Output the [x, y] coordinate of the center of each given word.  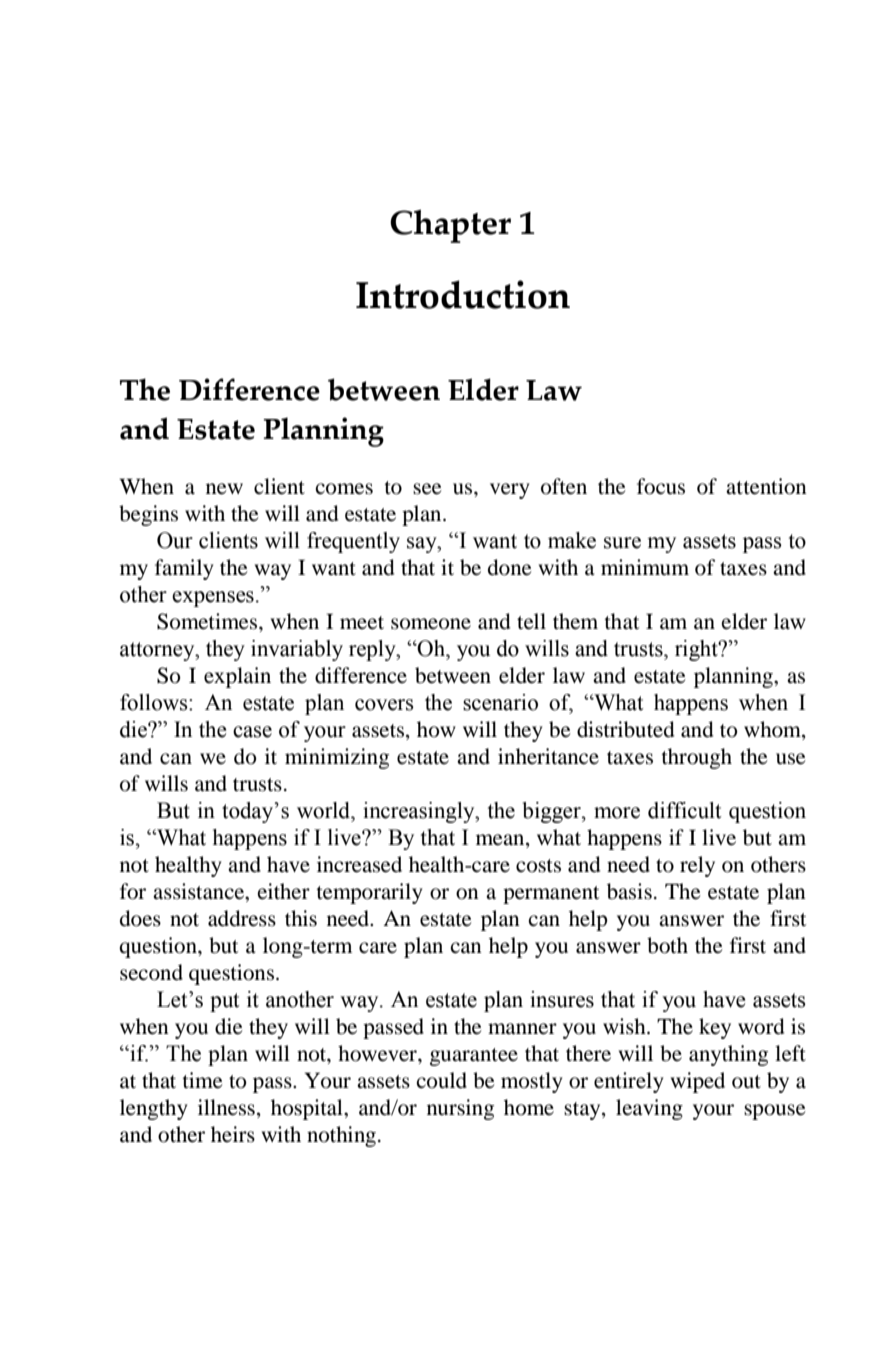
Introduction [463, 294]
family [184, 569]
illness [226, 1107]
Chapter [450, 226]
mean [501, 840]
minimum [645, 567]
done [510, 567]
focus [661, 486]
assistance [200, 891]
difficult [685, 810]
